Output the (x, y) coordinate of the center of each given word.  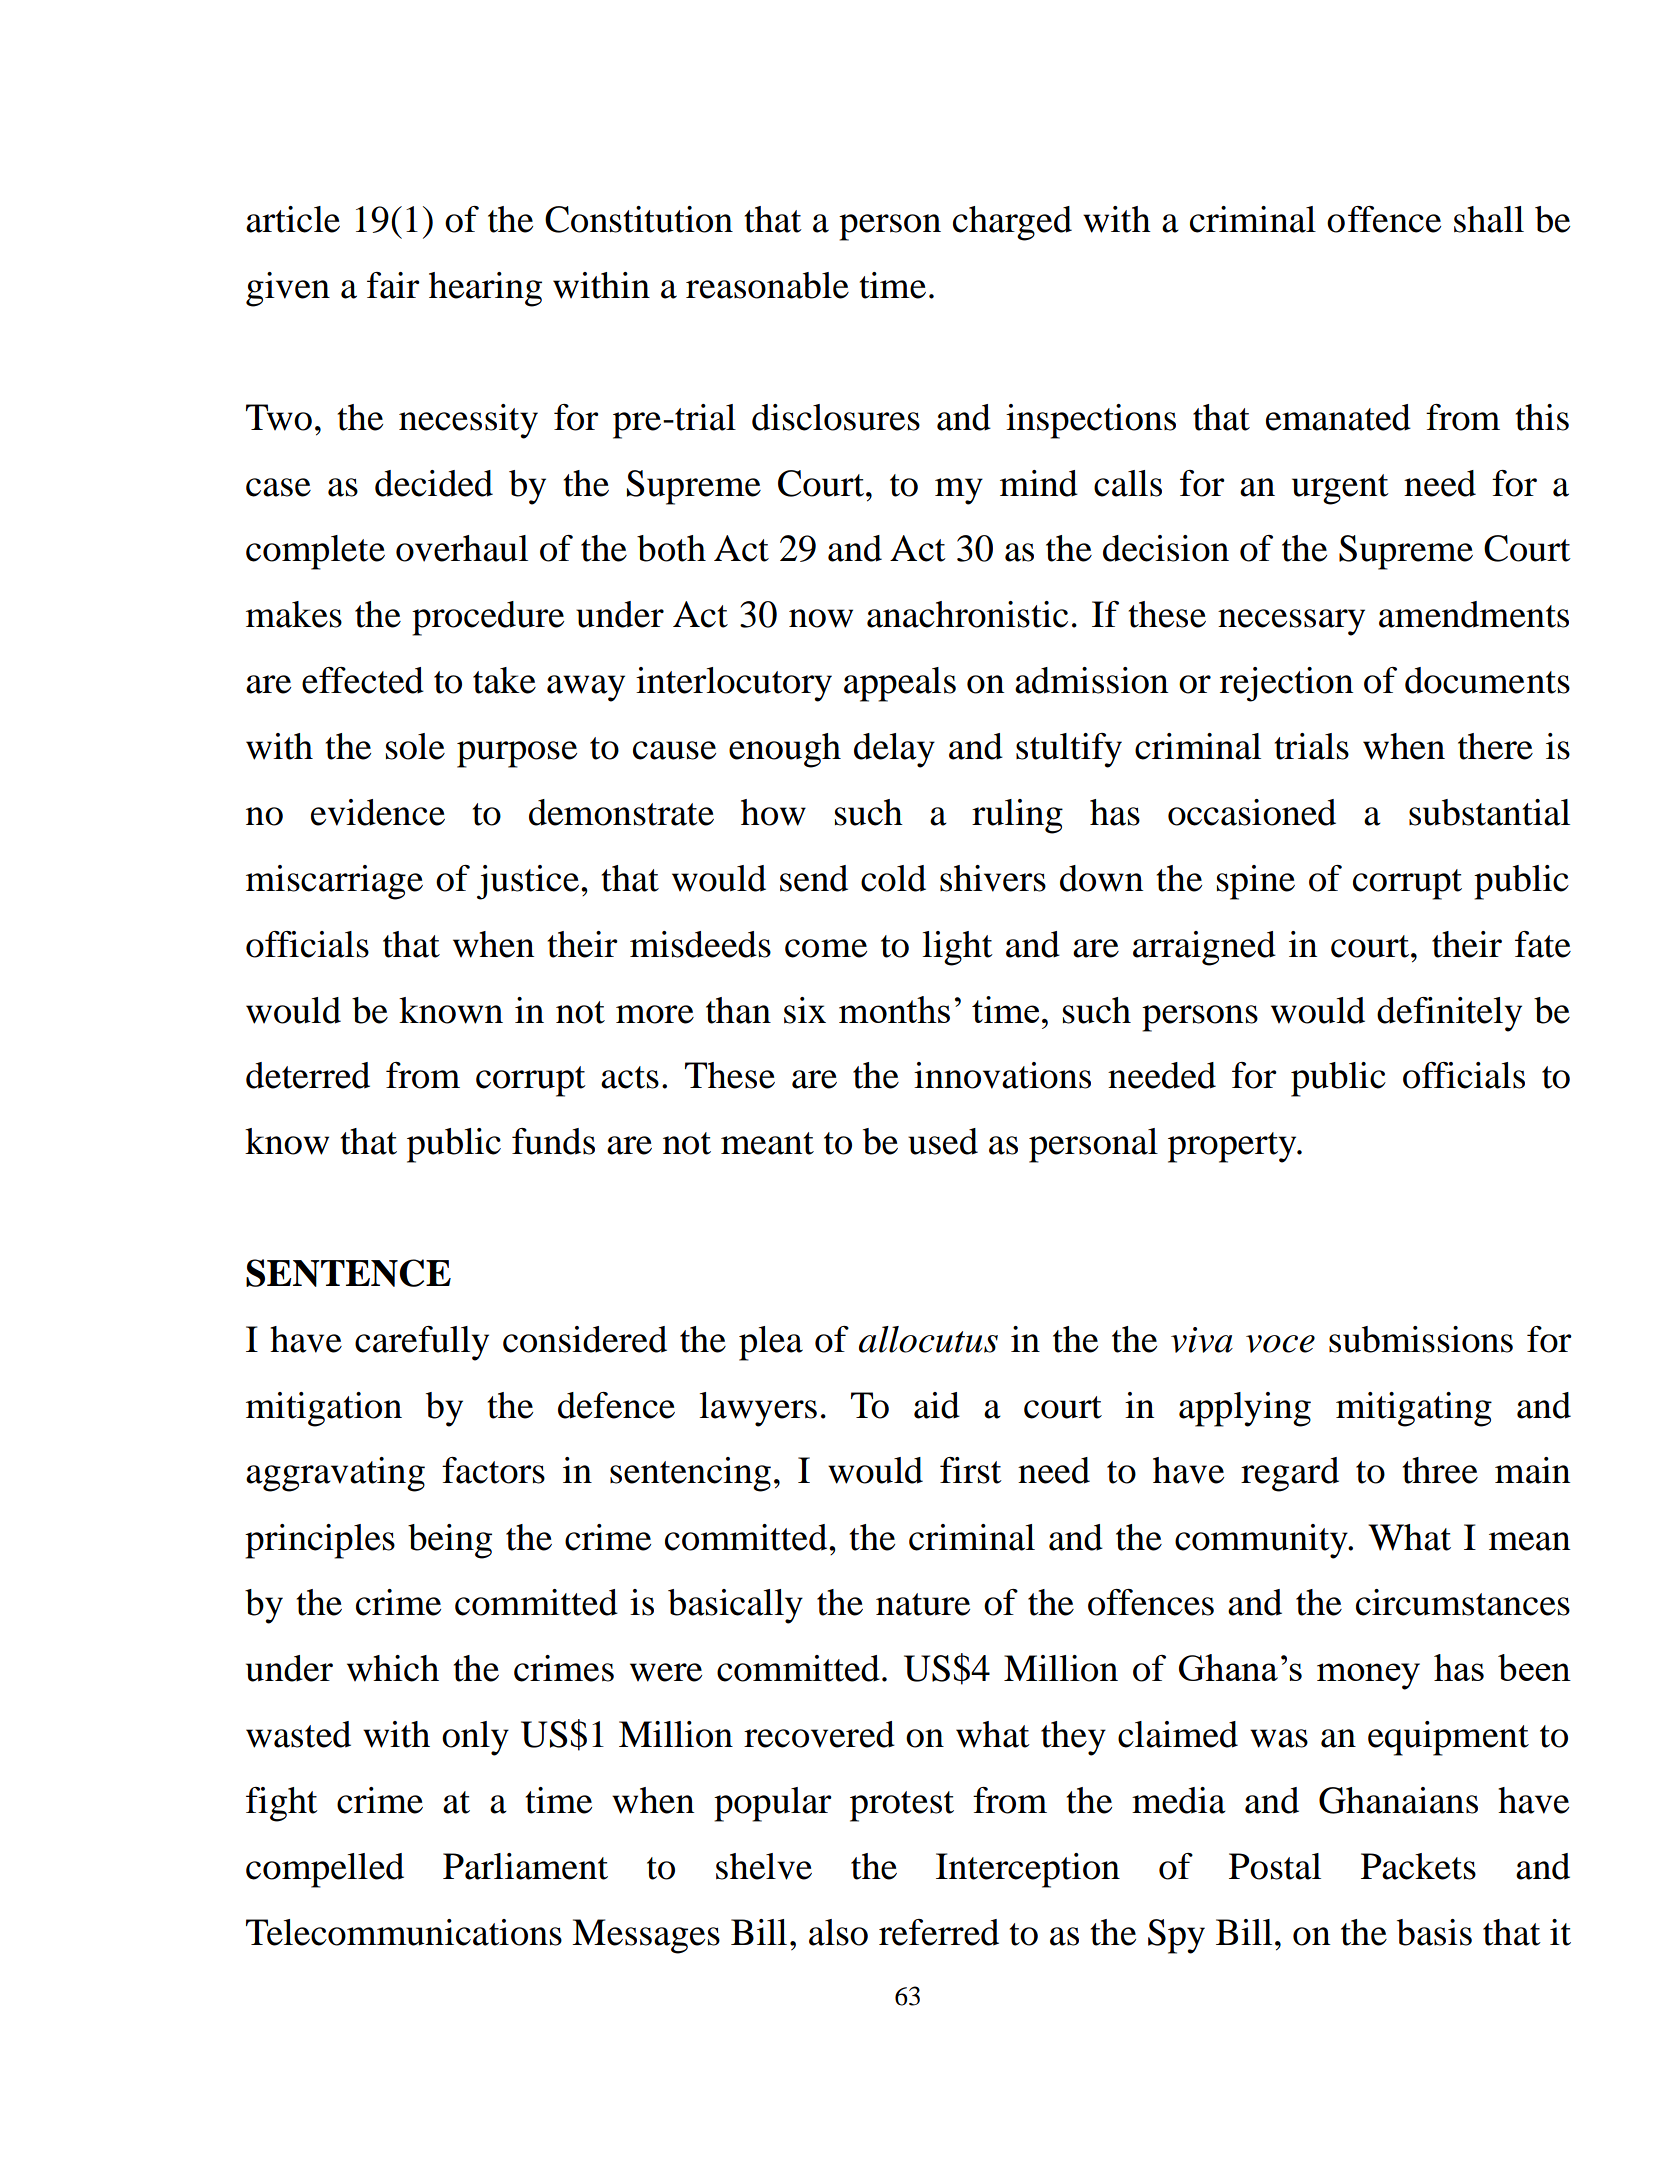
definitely (1449, 1014)
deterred (308, 1075)
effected (363, 680)
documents (1487, 680)
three (1440, 1470)
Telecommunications (404, 1932)
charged (1012, 223)
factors (493, 1470)
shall (1489, 219)
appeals (900, 684)
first (971, 1470)
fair (393, 285)
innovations (1002, 1075)
